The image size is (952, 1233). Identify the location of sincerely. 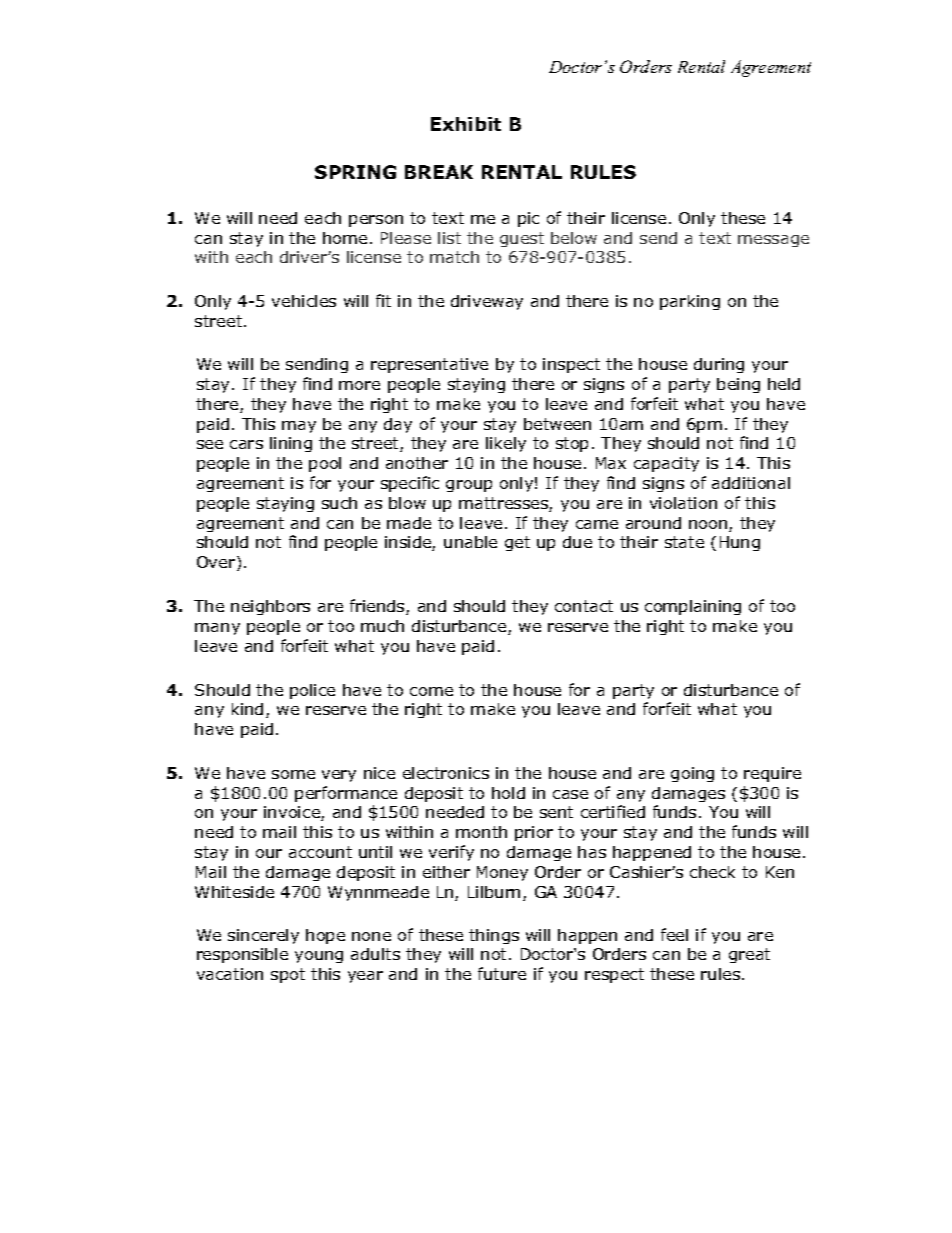
(263, 936).
